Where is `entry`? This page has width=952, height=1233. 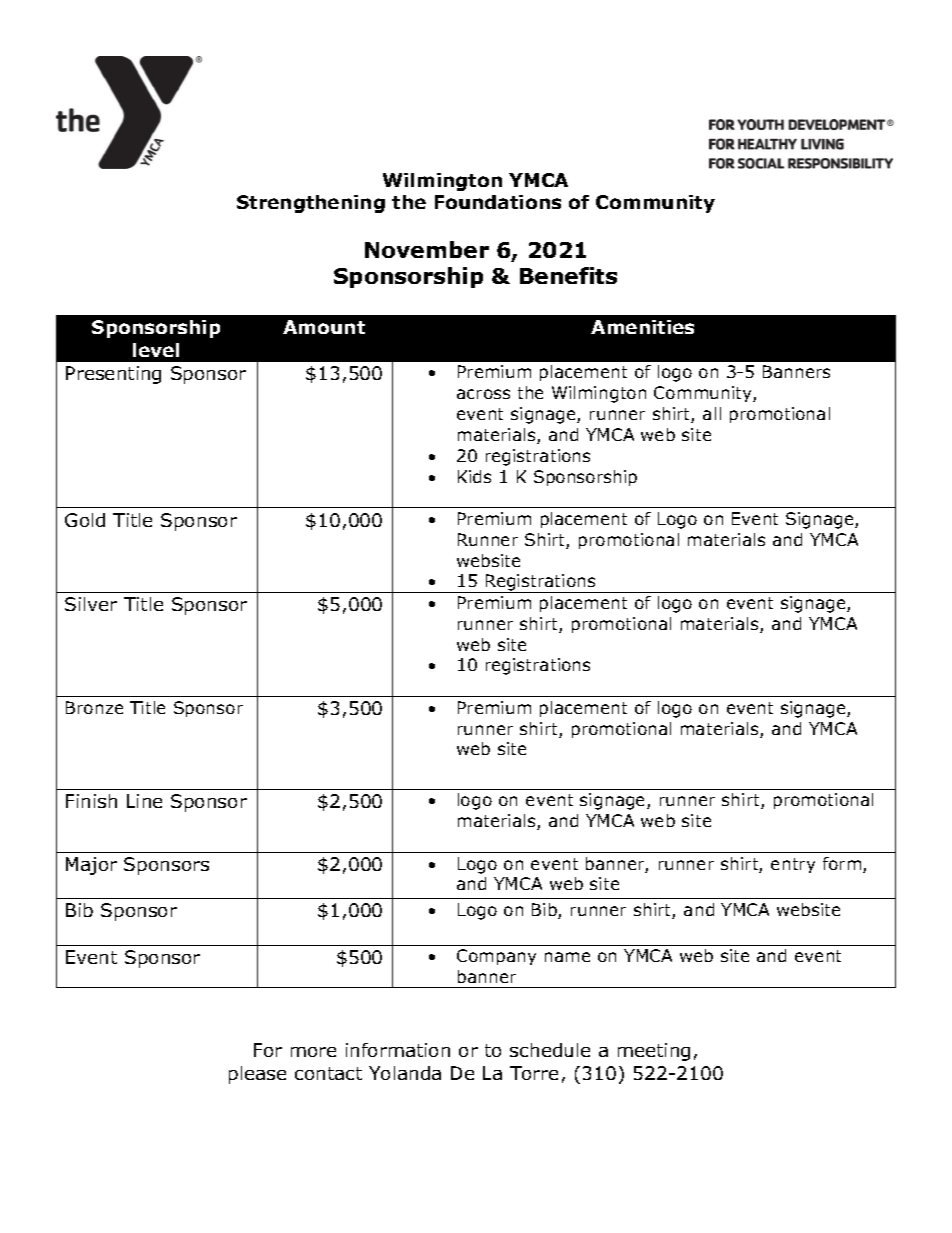
entry is located at coordinates (793, 865).
